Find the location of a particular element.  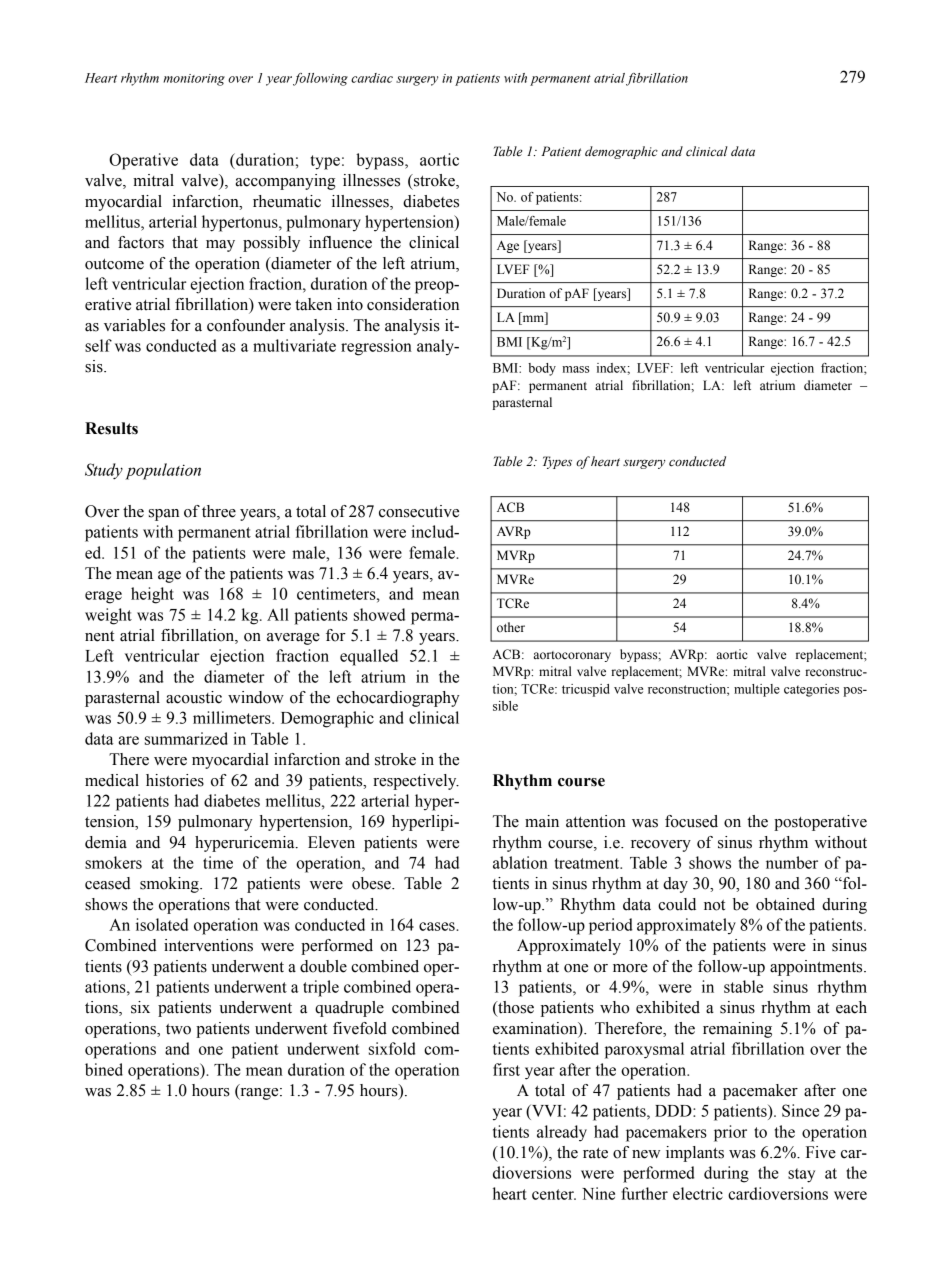

three is located at coordinates (219, 511).
